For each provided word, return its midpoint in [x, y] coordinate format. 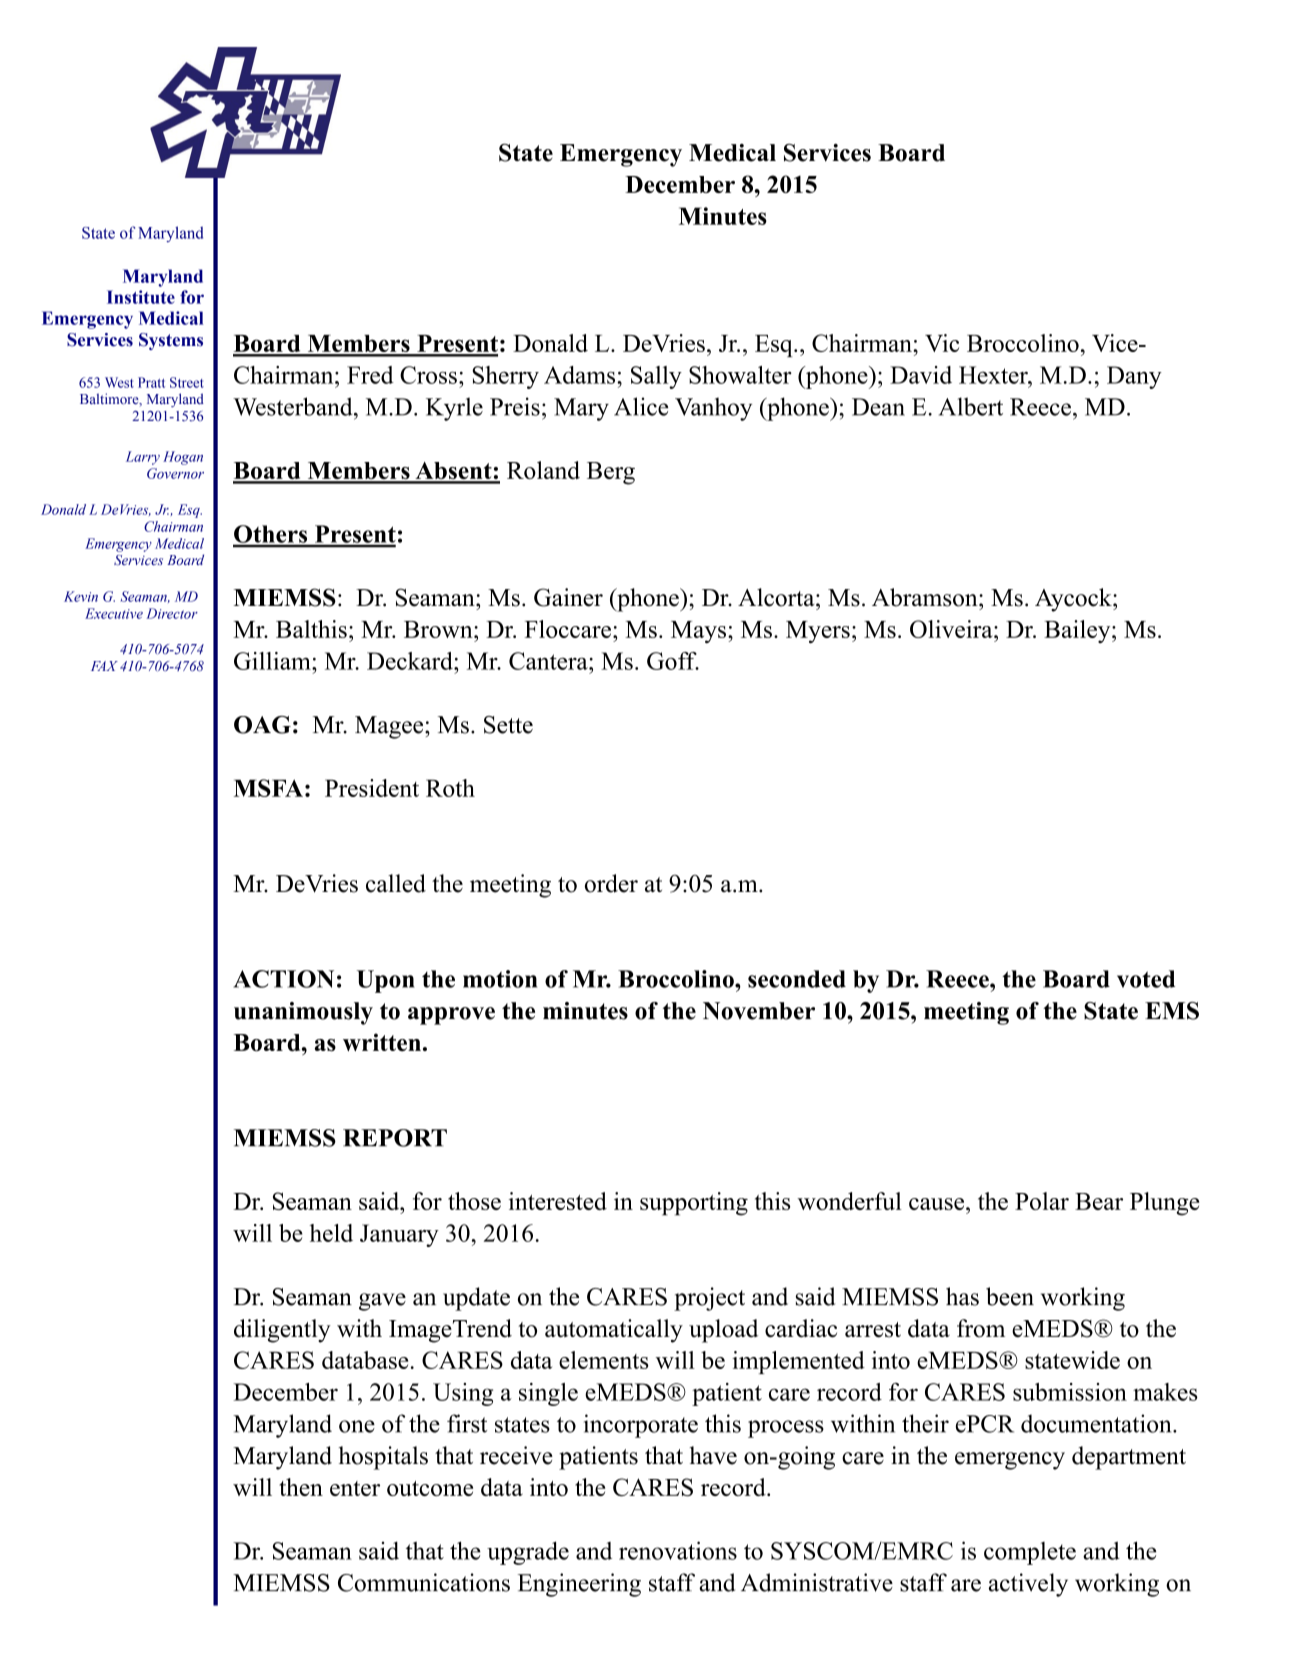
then [301, 1487]
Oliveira [952, 629]
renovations [678, 1550]
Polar [1042, 1201]
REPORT [395, 1138]
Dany [1134, 377]
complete [1030, 1553]
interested [558, 1201]
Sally [656, 377]
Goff [673, 661]
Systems [171, 341]
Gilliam [273, 661]
